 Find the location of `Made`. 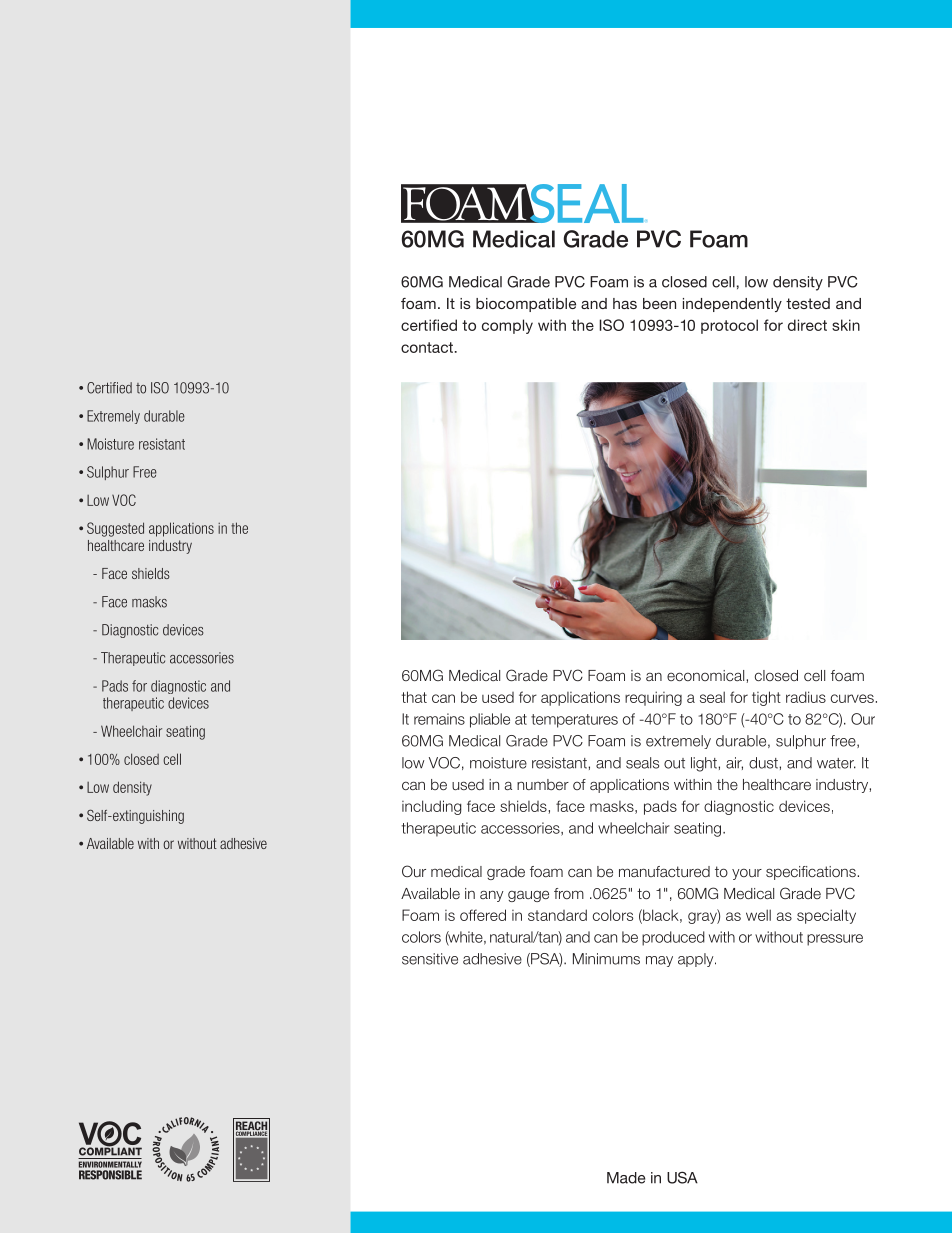

Made is located at coordinates (626, 1178).
